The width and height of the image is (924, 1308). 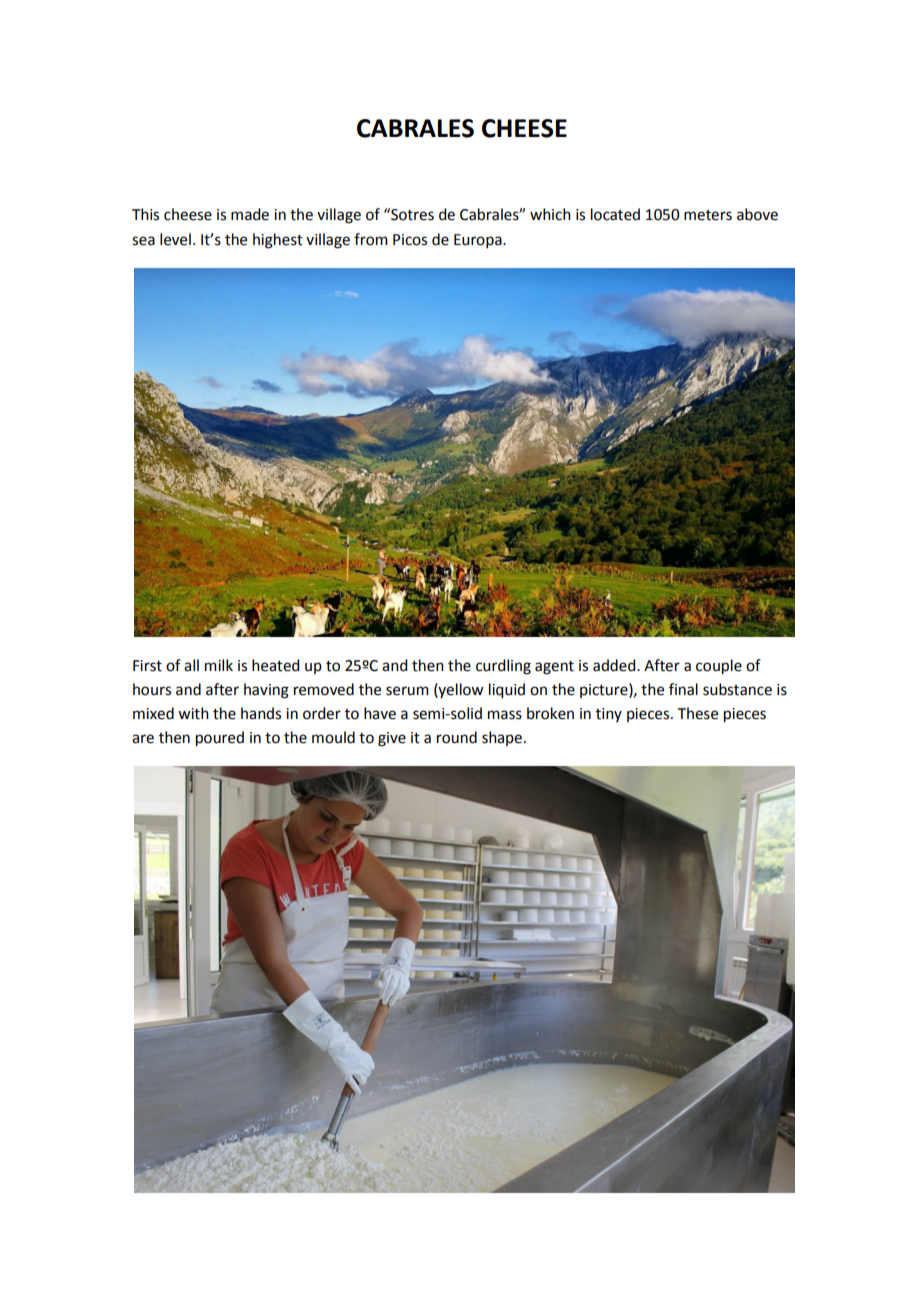 What do you see at coordinates (175, 239) in the image?
I see `level` at bounding box center [175, 239].
